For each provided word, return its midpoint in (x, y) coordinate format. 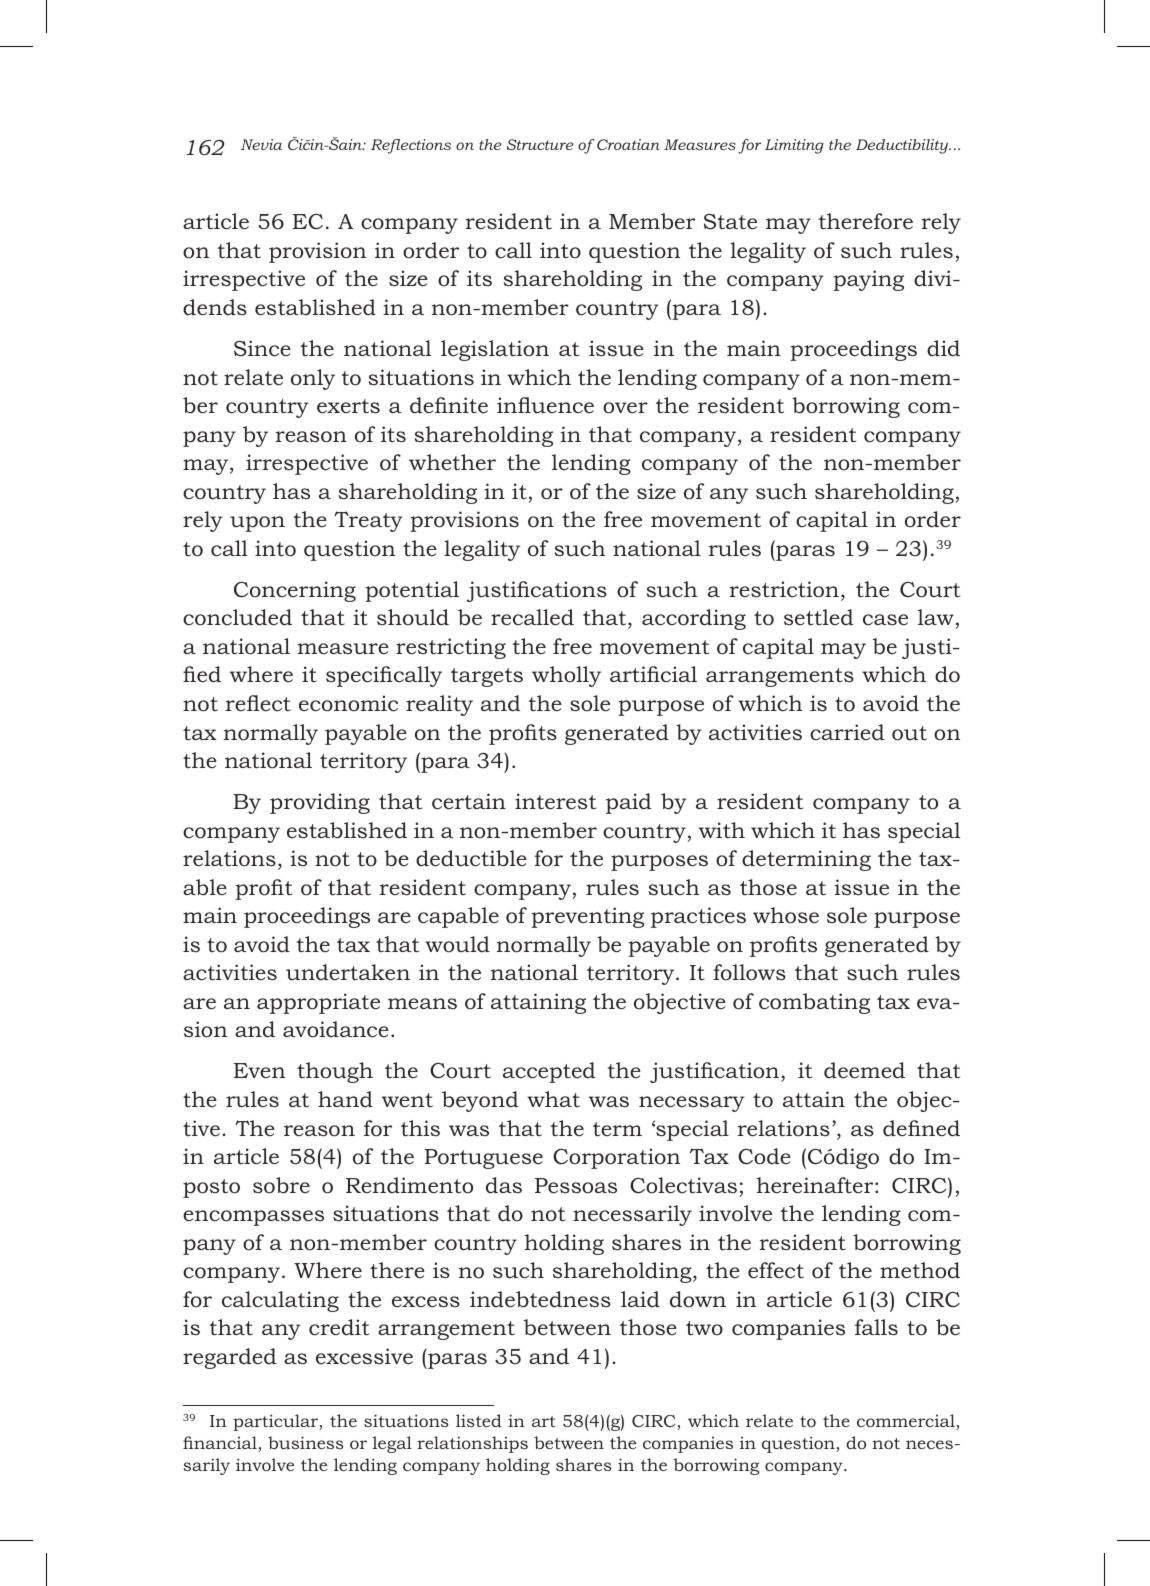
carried (847, 732)
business (306, 1442)
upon (257, 524)
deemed (864, 1070)
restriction (784, 589)
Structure (540, 144)
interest (555, 801)
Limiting (794, 146)
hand (345, 1099)
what (553, 1099)
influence (545, 405)
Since (262, 348)
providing (320, 803)
